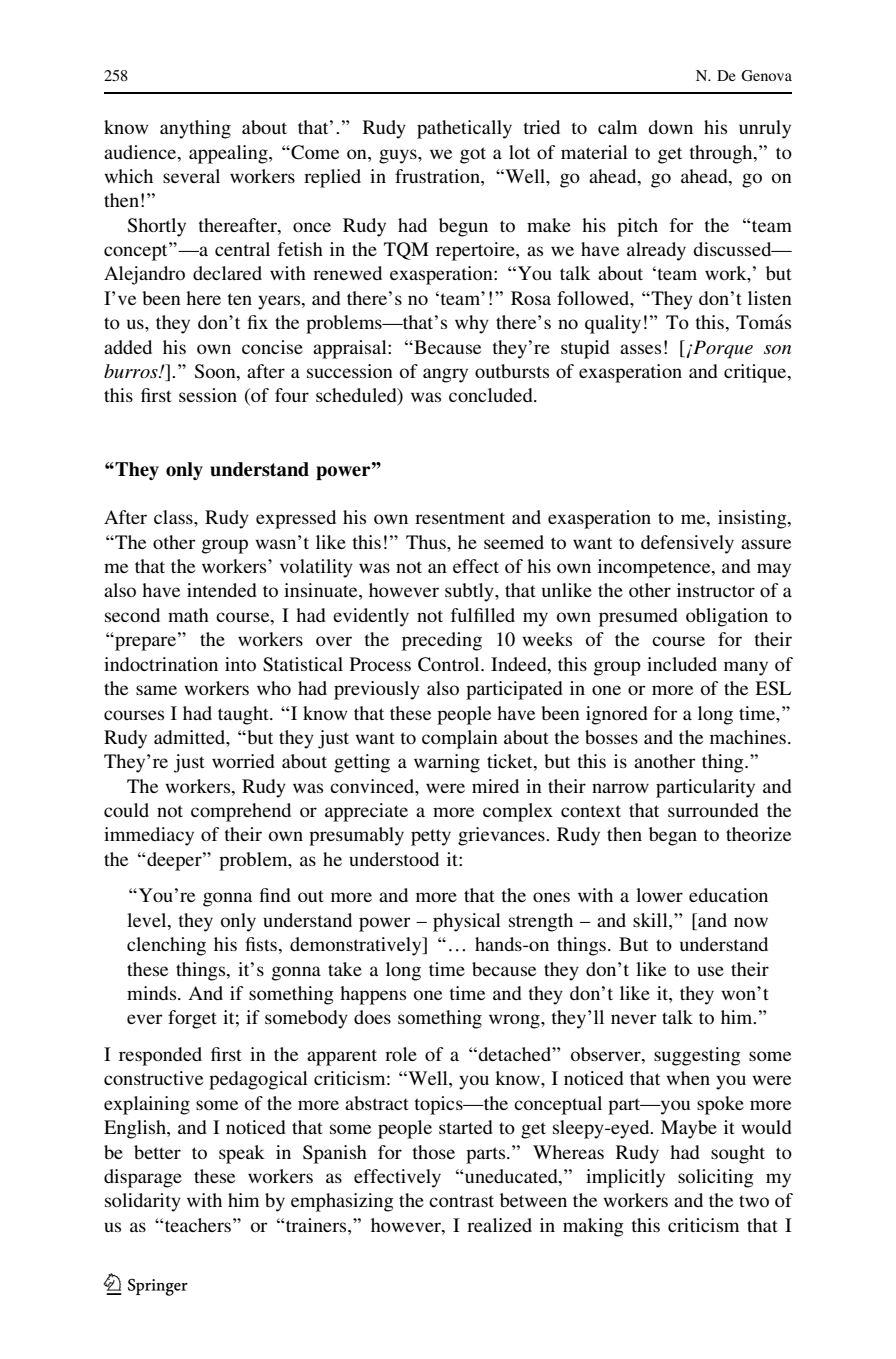  Describe the element at coordinates (192, 1019) in the document. I see `forget` at that location.
